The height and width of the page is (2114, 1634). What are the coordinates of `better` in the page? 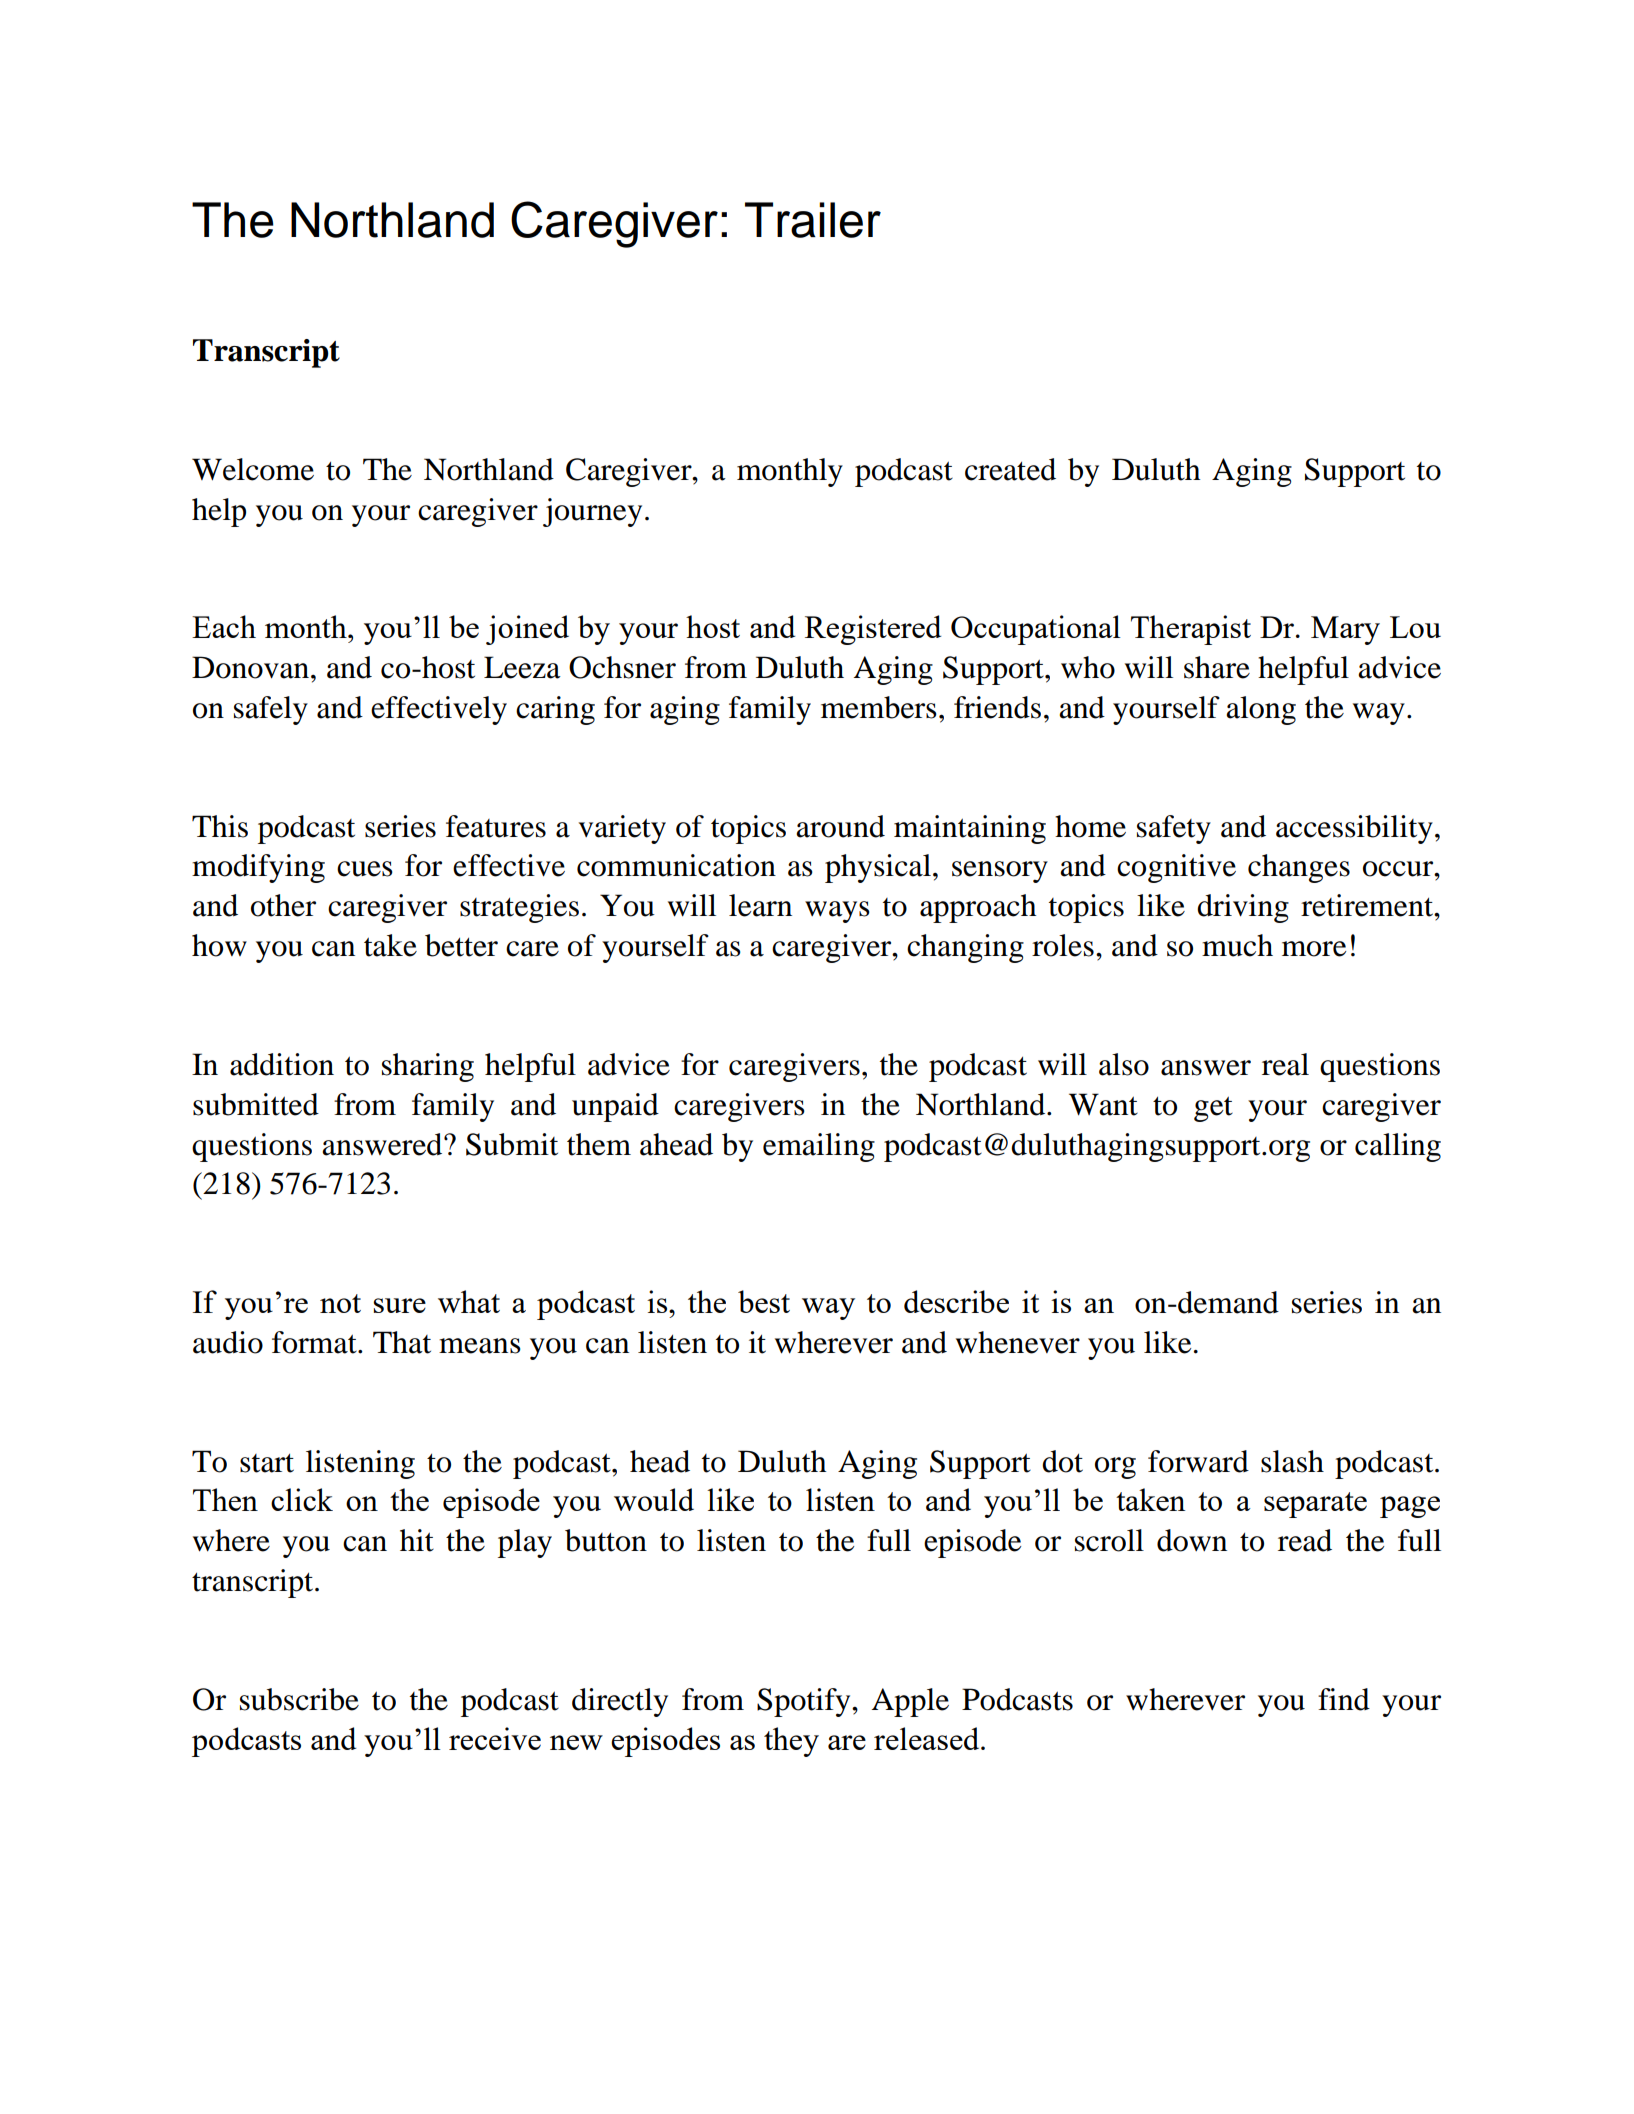 It's located at (461, 945).
